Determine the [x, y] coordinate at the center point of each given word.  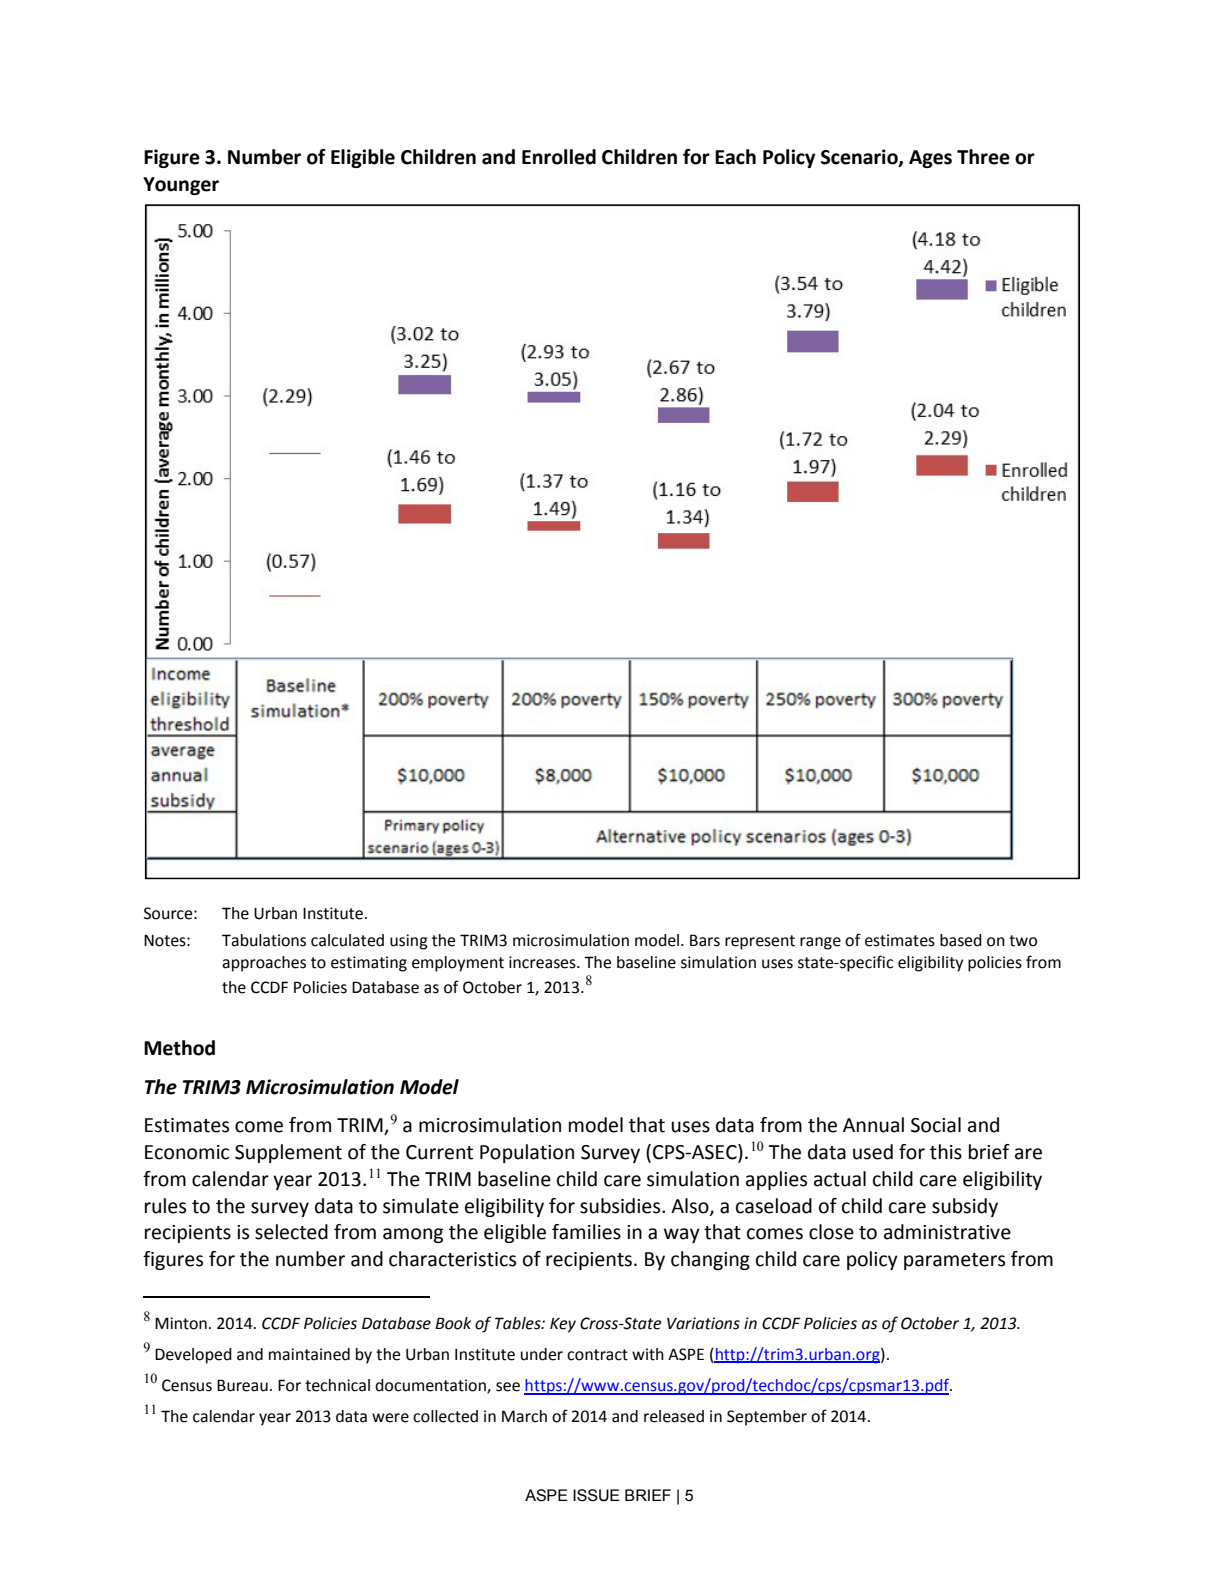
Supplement [288, 1153]
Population [527, 1153]
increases [543, 962]
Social [936, 1125]
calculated [347, 940]
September [767, 1418]
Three [983, 157]
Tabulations [264, 940]
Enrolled [559, 157]
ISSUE [596, 1495]
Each [735, 157]
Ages [930, 159]
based [961, 940]
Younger [181, 186]
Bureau [242, 1385]
